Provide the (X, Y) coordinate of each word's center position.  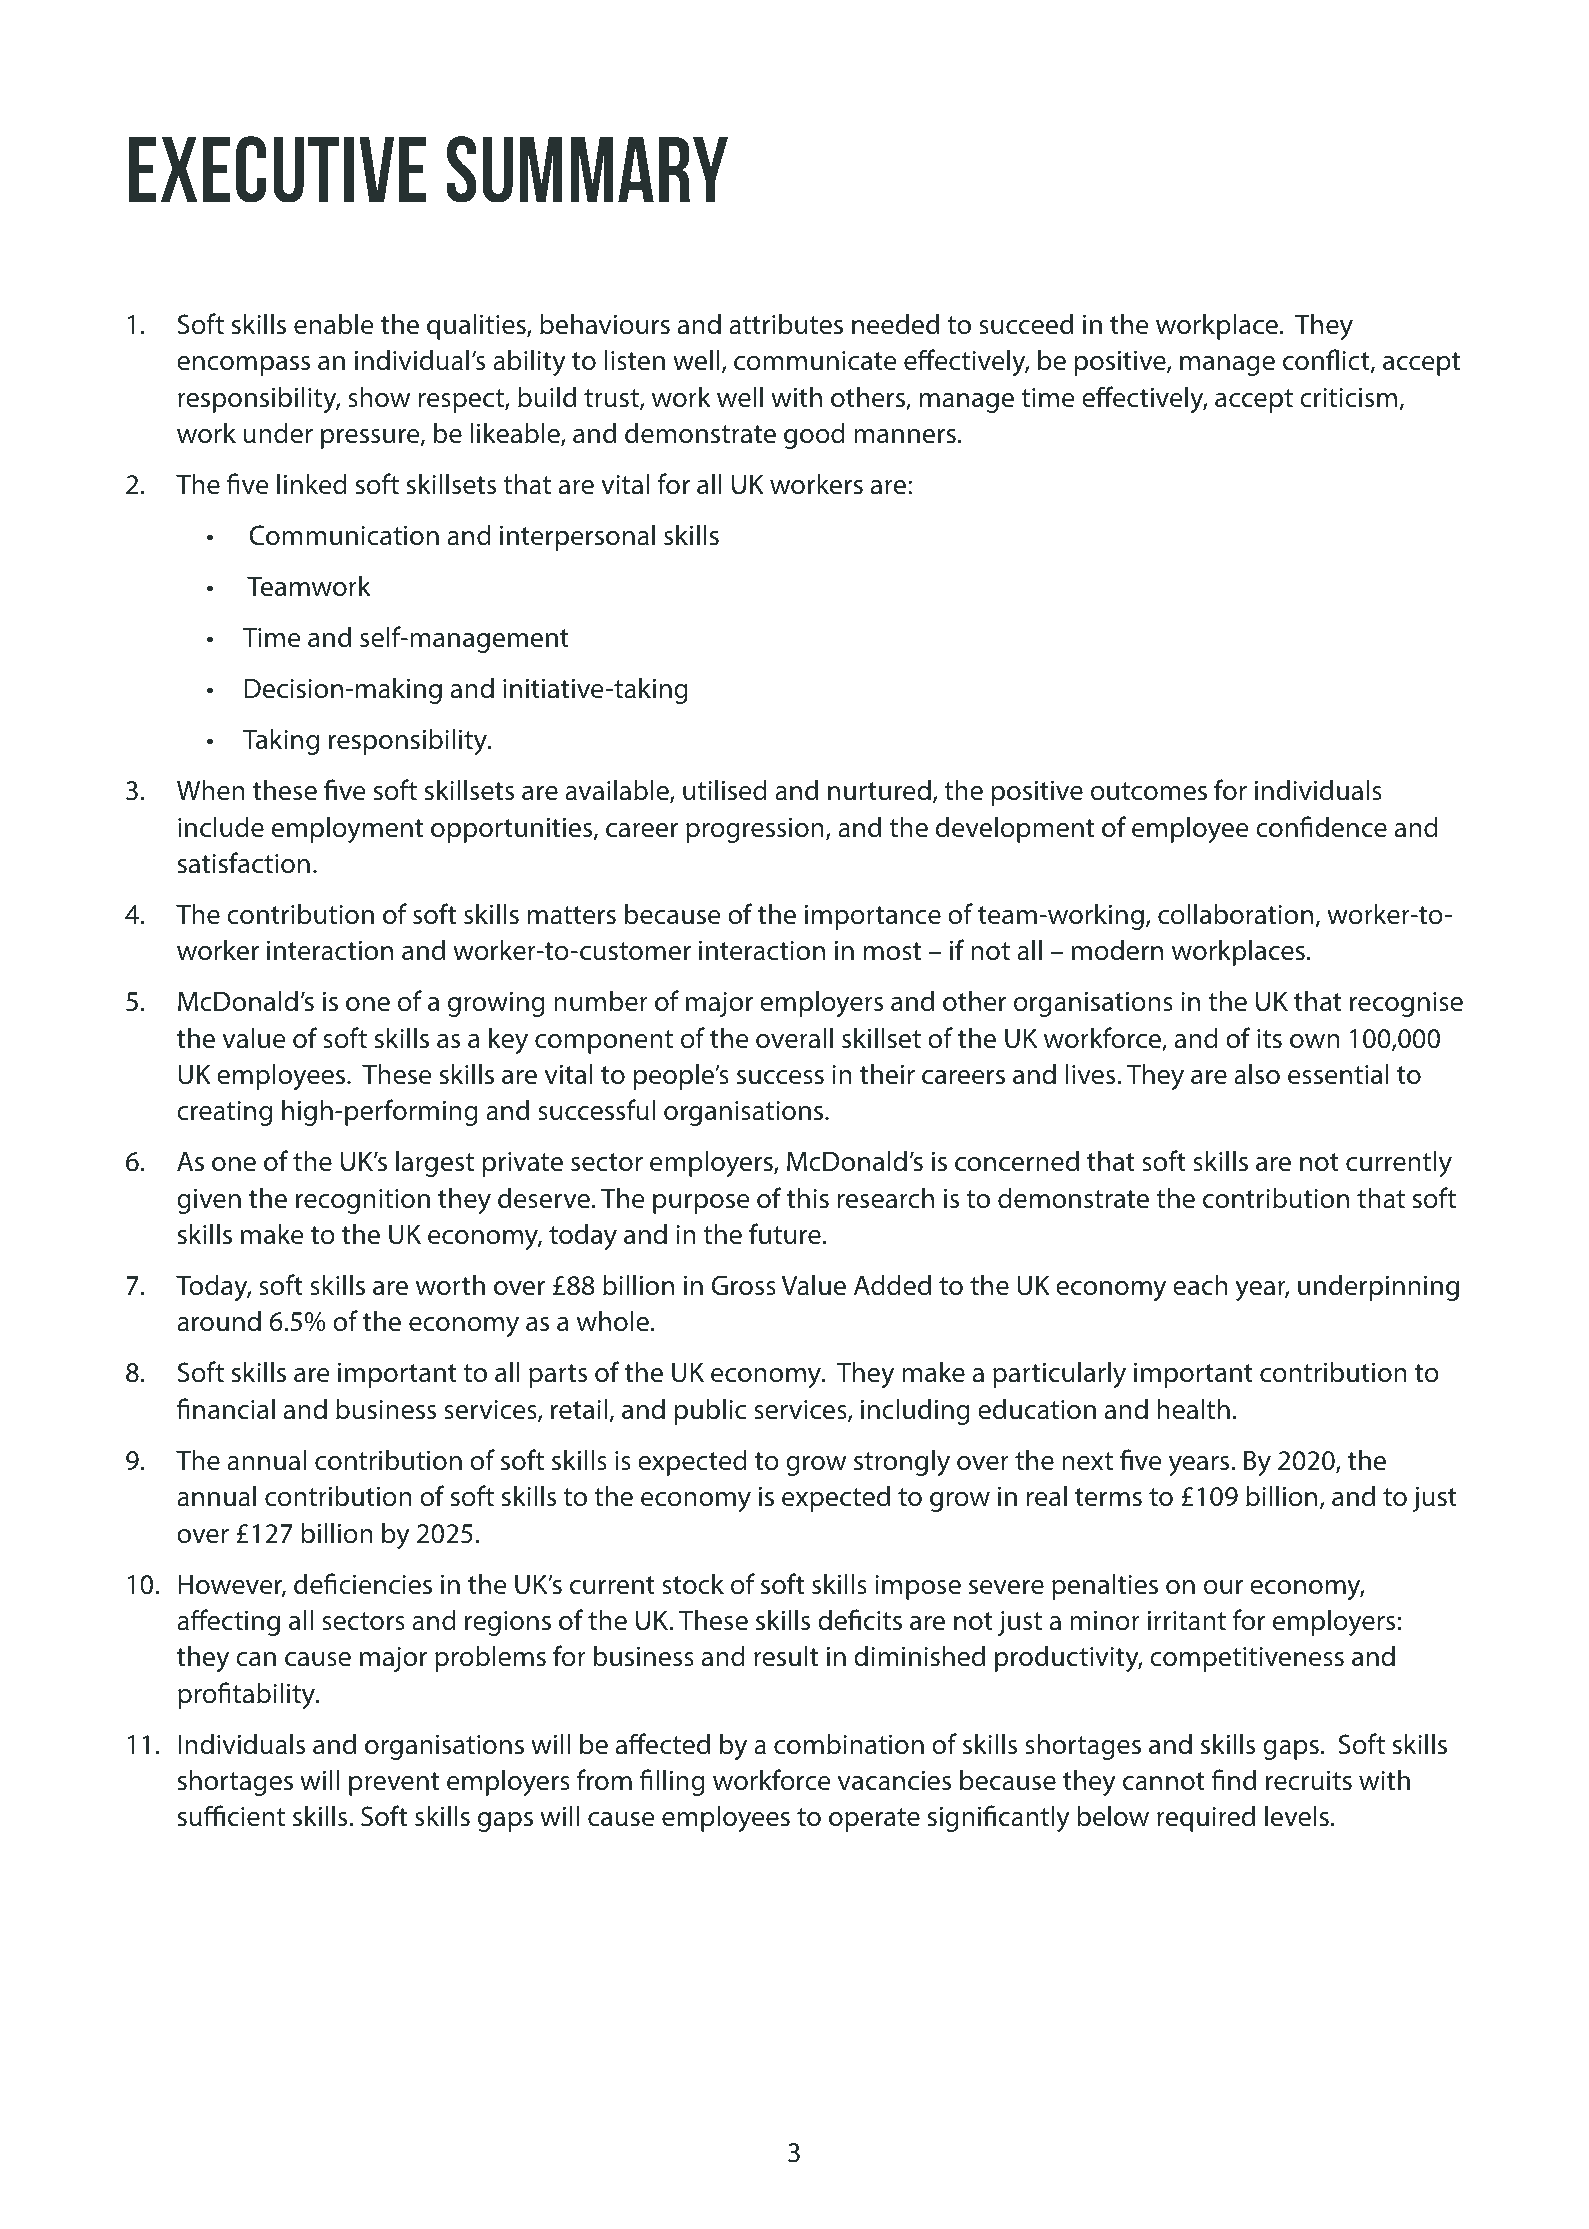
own (1315, 1041)
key (508, 1040)
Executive (278, 169)
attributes (786, 324)
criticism (1348, 398)
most (892, 951)
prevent (394, 1784)
